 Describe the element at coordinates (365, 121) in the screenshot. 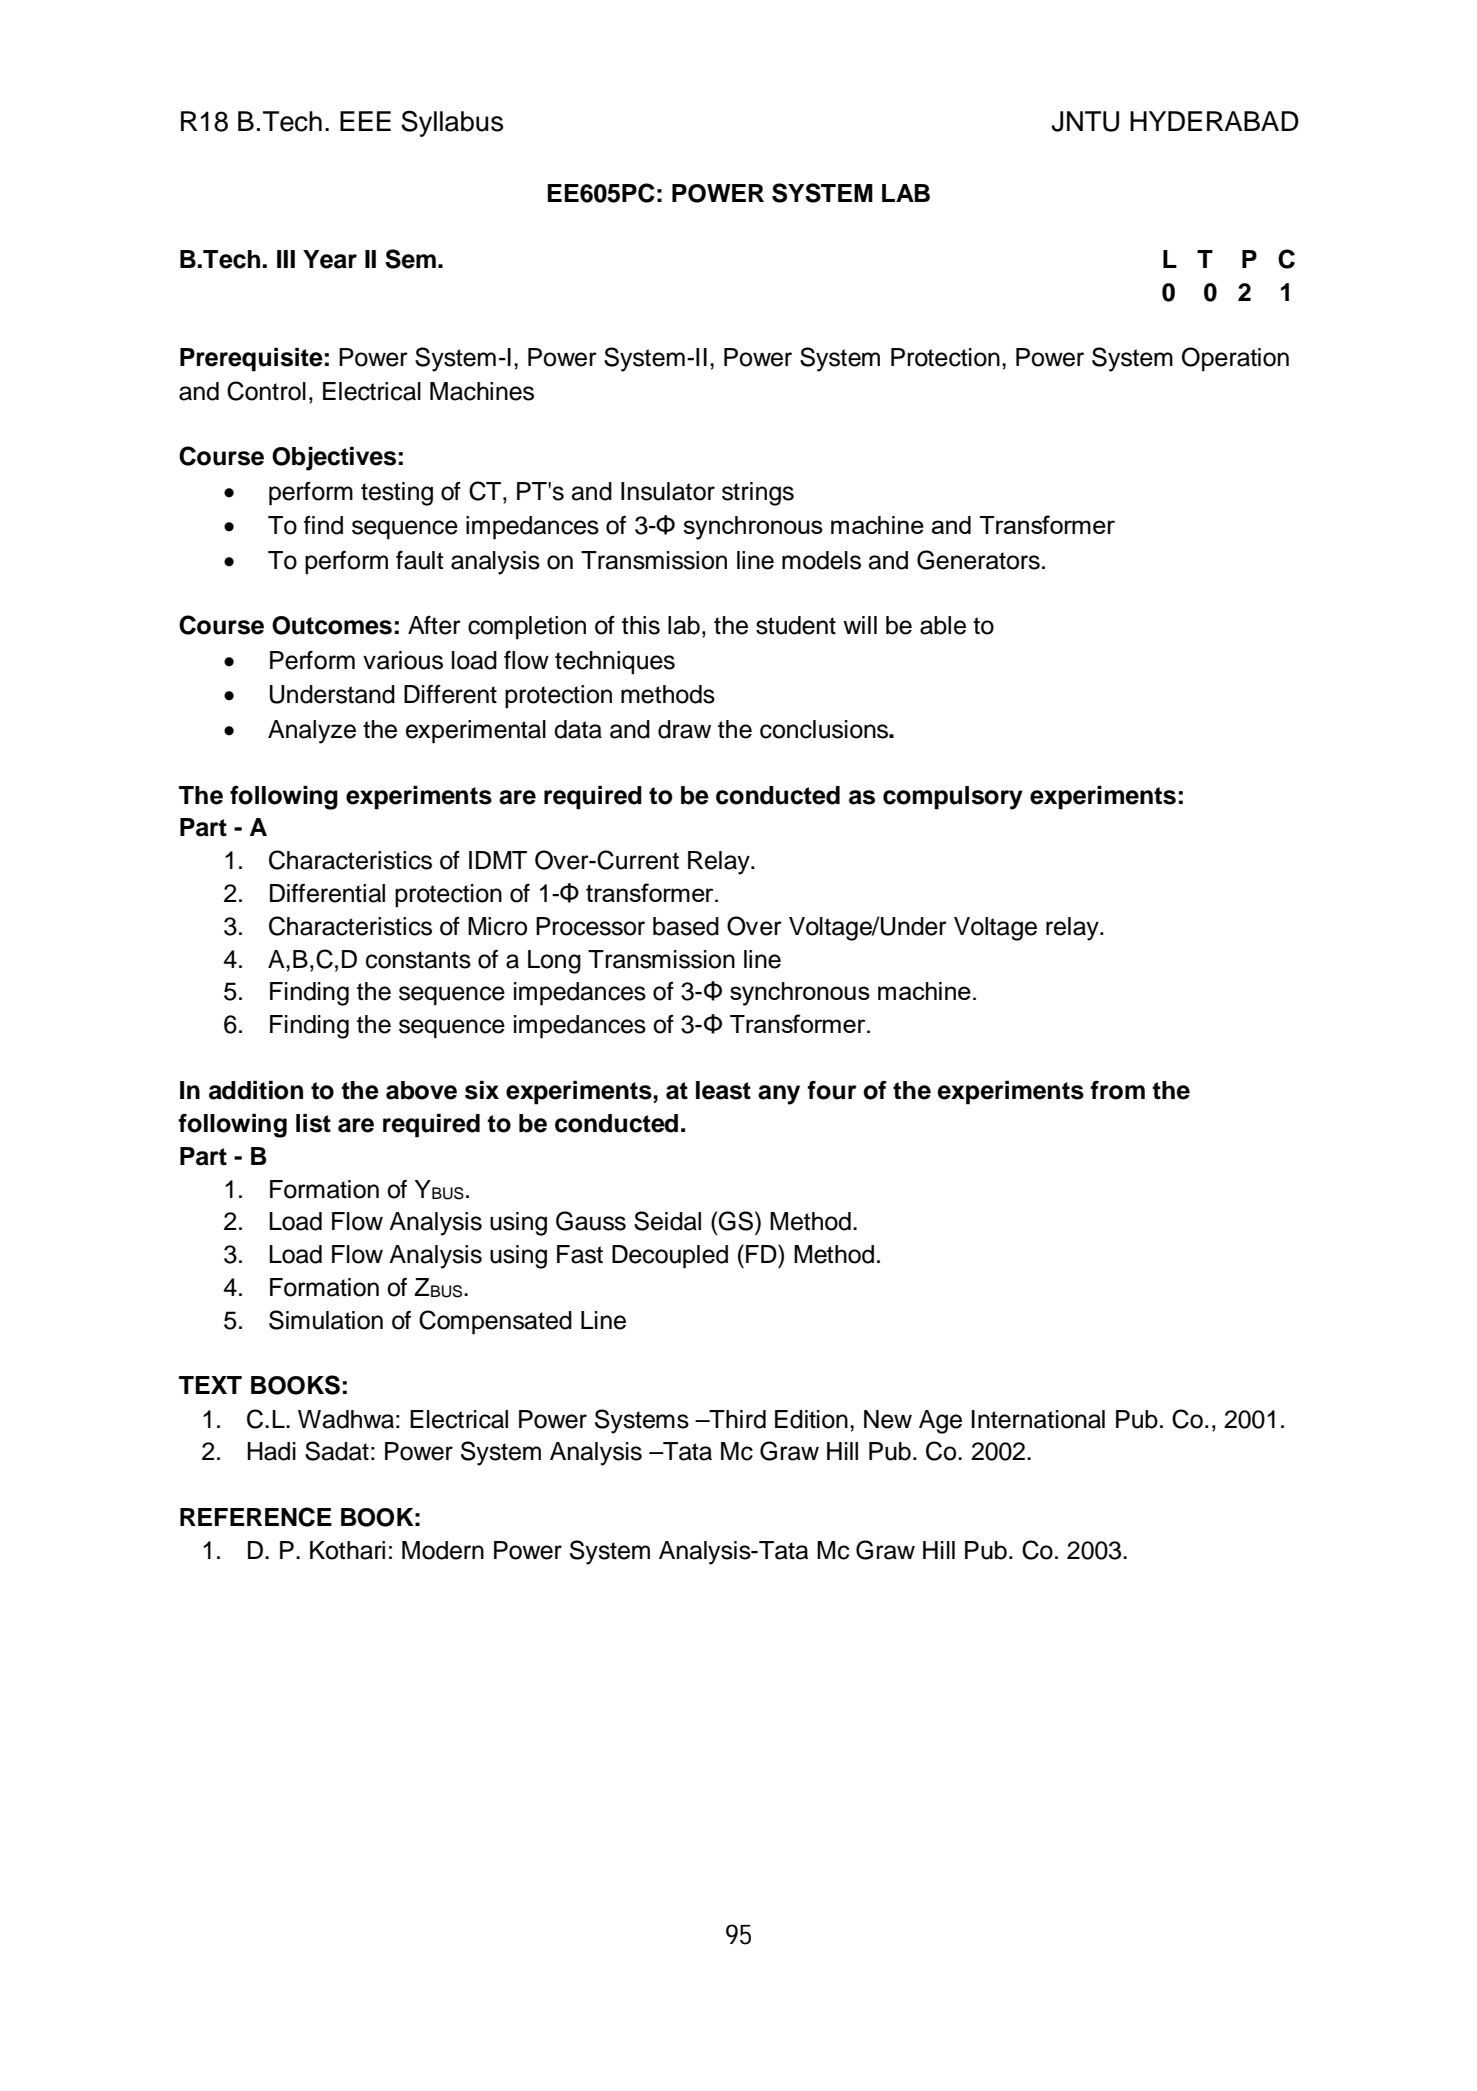

I see `EEE` at that location.
